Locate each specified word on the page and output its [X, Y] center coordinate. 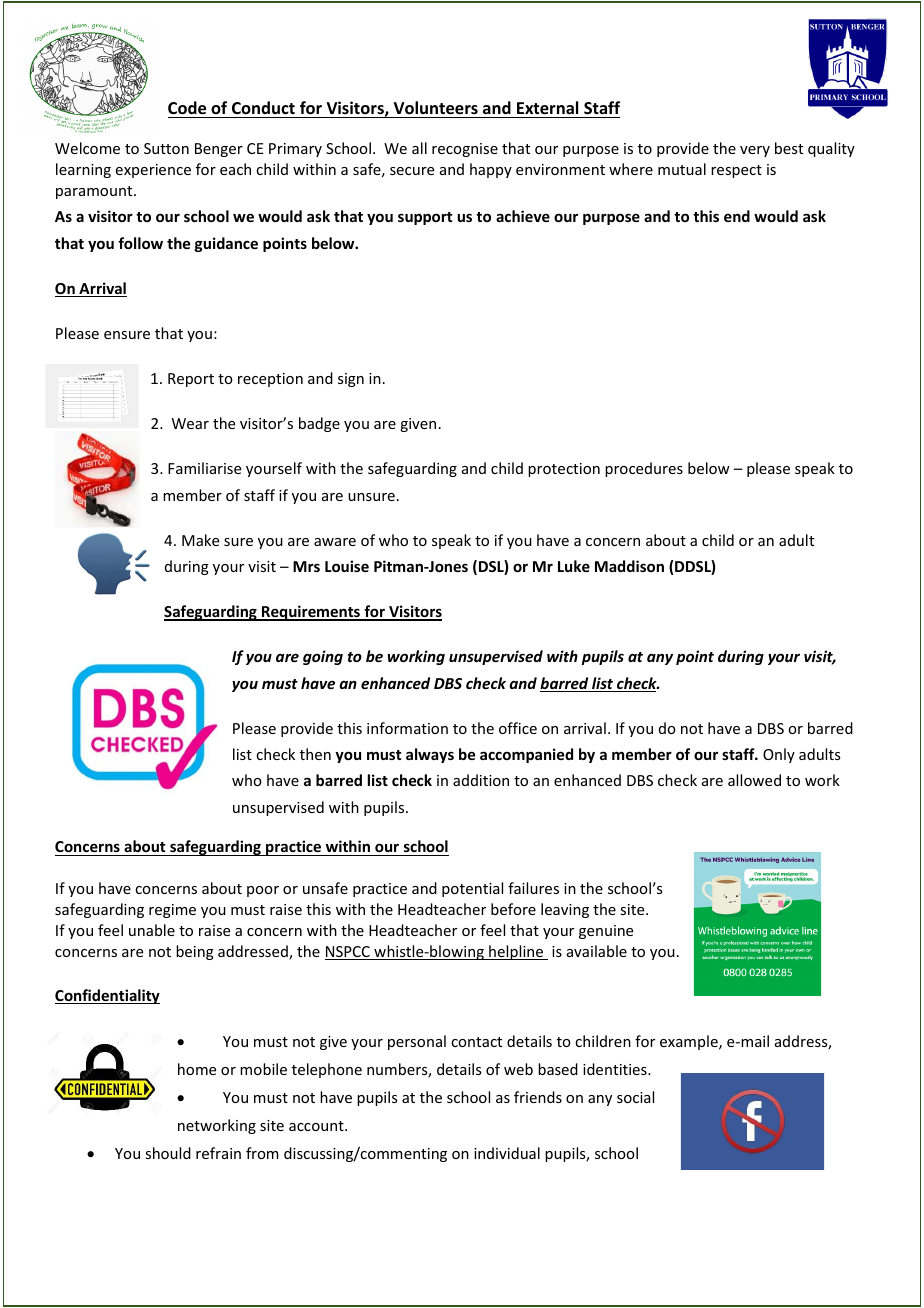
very [755, 151]
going [323, 657]
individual [507, 1153]
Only [779, 755]
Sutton [166, 148]
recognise [465, 150]
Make [200, 540]
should [168, 1153]
